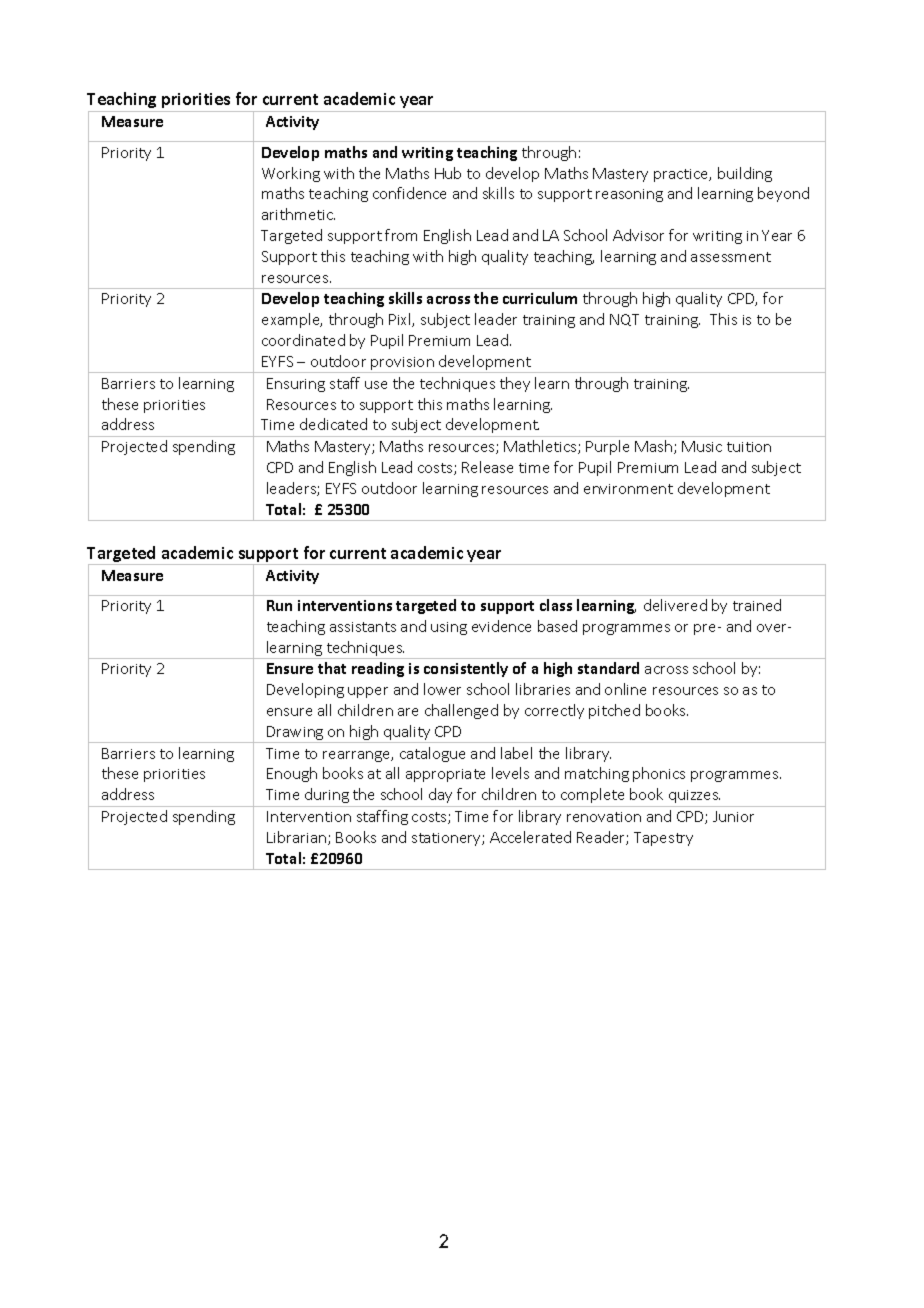 The image size is (924, 1308). Describe the element at coordinates (448, 173) in the document. I see `Hub` at that location.
